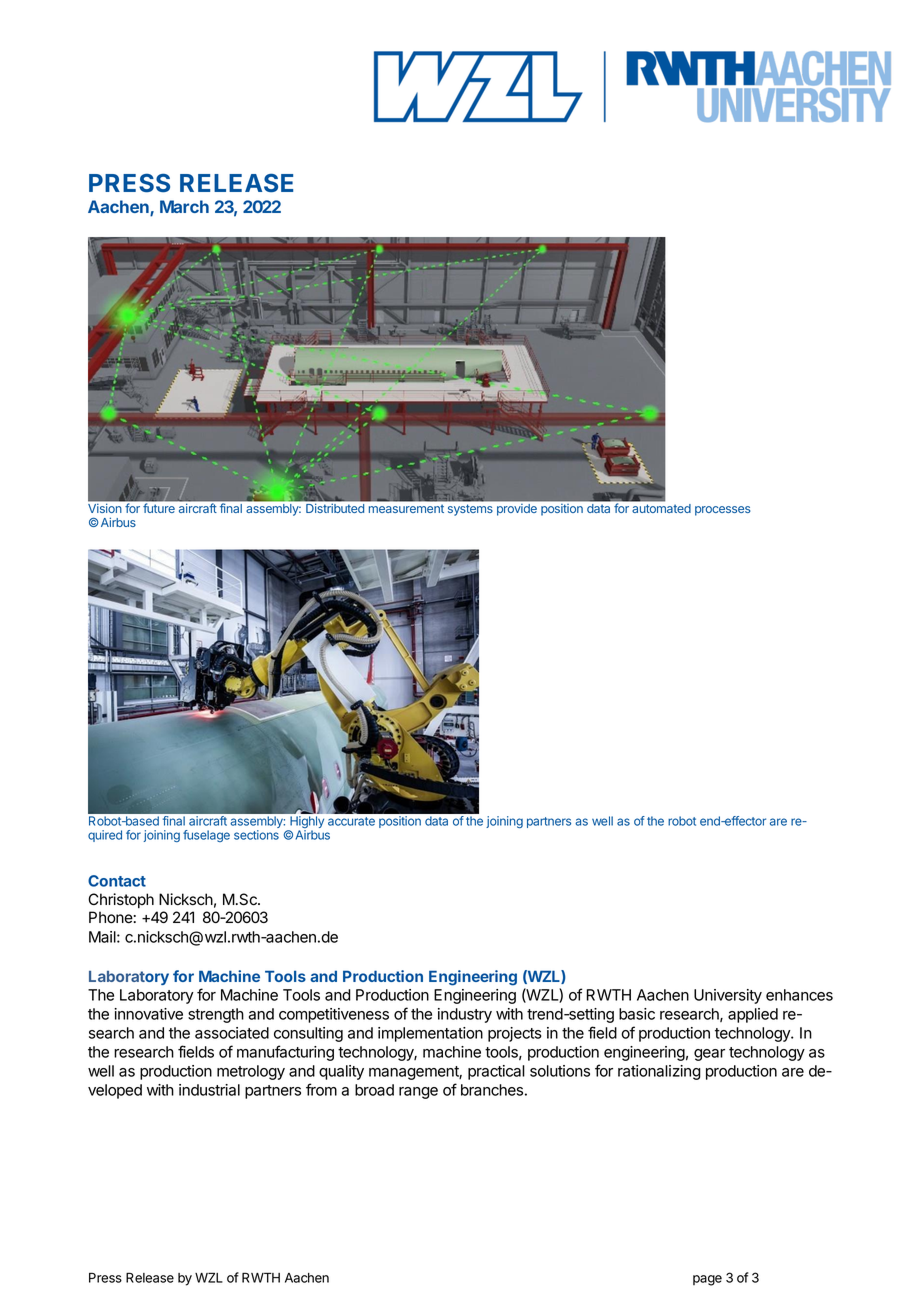 This image has width=924, height=1308. What do you see at coordinates (351, 821) in the image?
I see `accurate` at bounding box center [351, 821].
